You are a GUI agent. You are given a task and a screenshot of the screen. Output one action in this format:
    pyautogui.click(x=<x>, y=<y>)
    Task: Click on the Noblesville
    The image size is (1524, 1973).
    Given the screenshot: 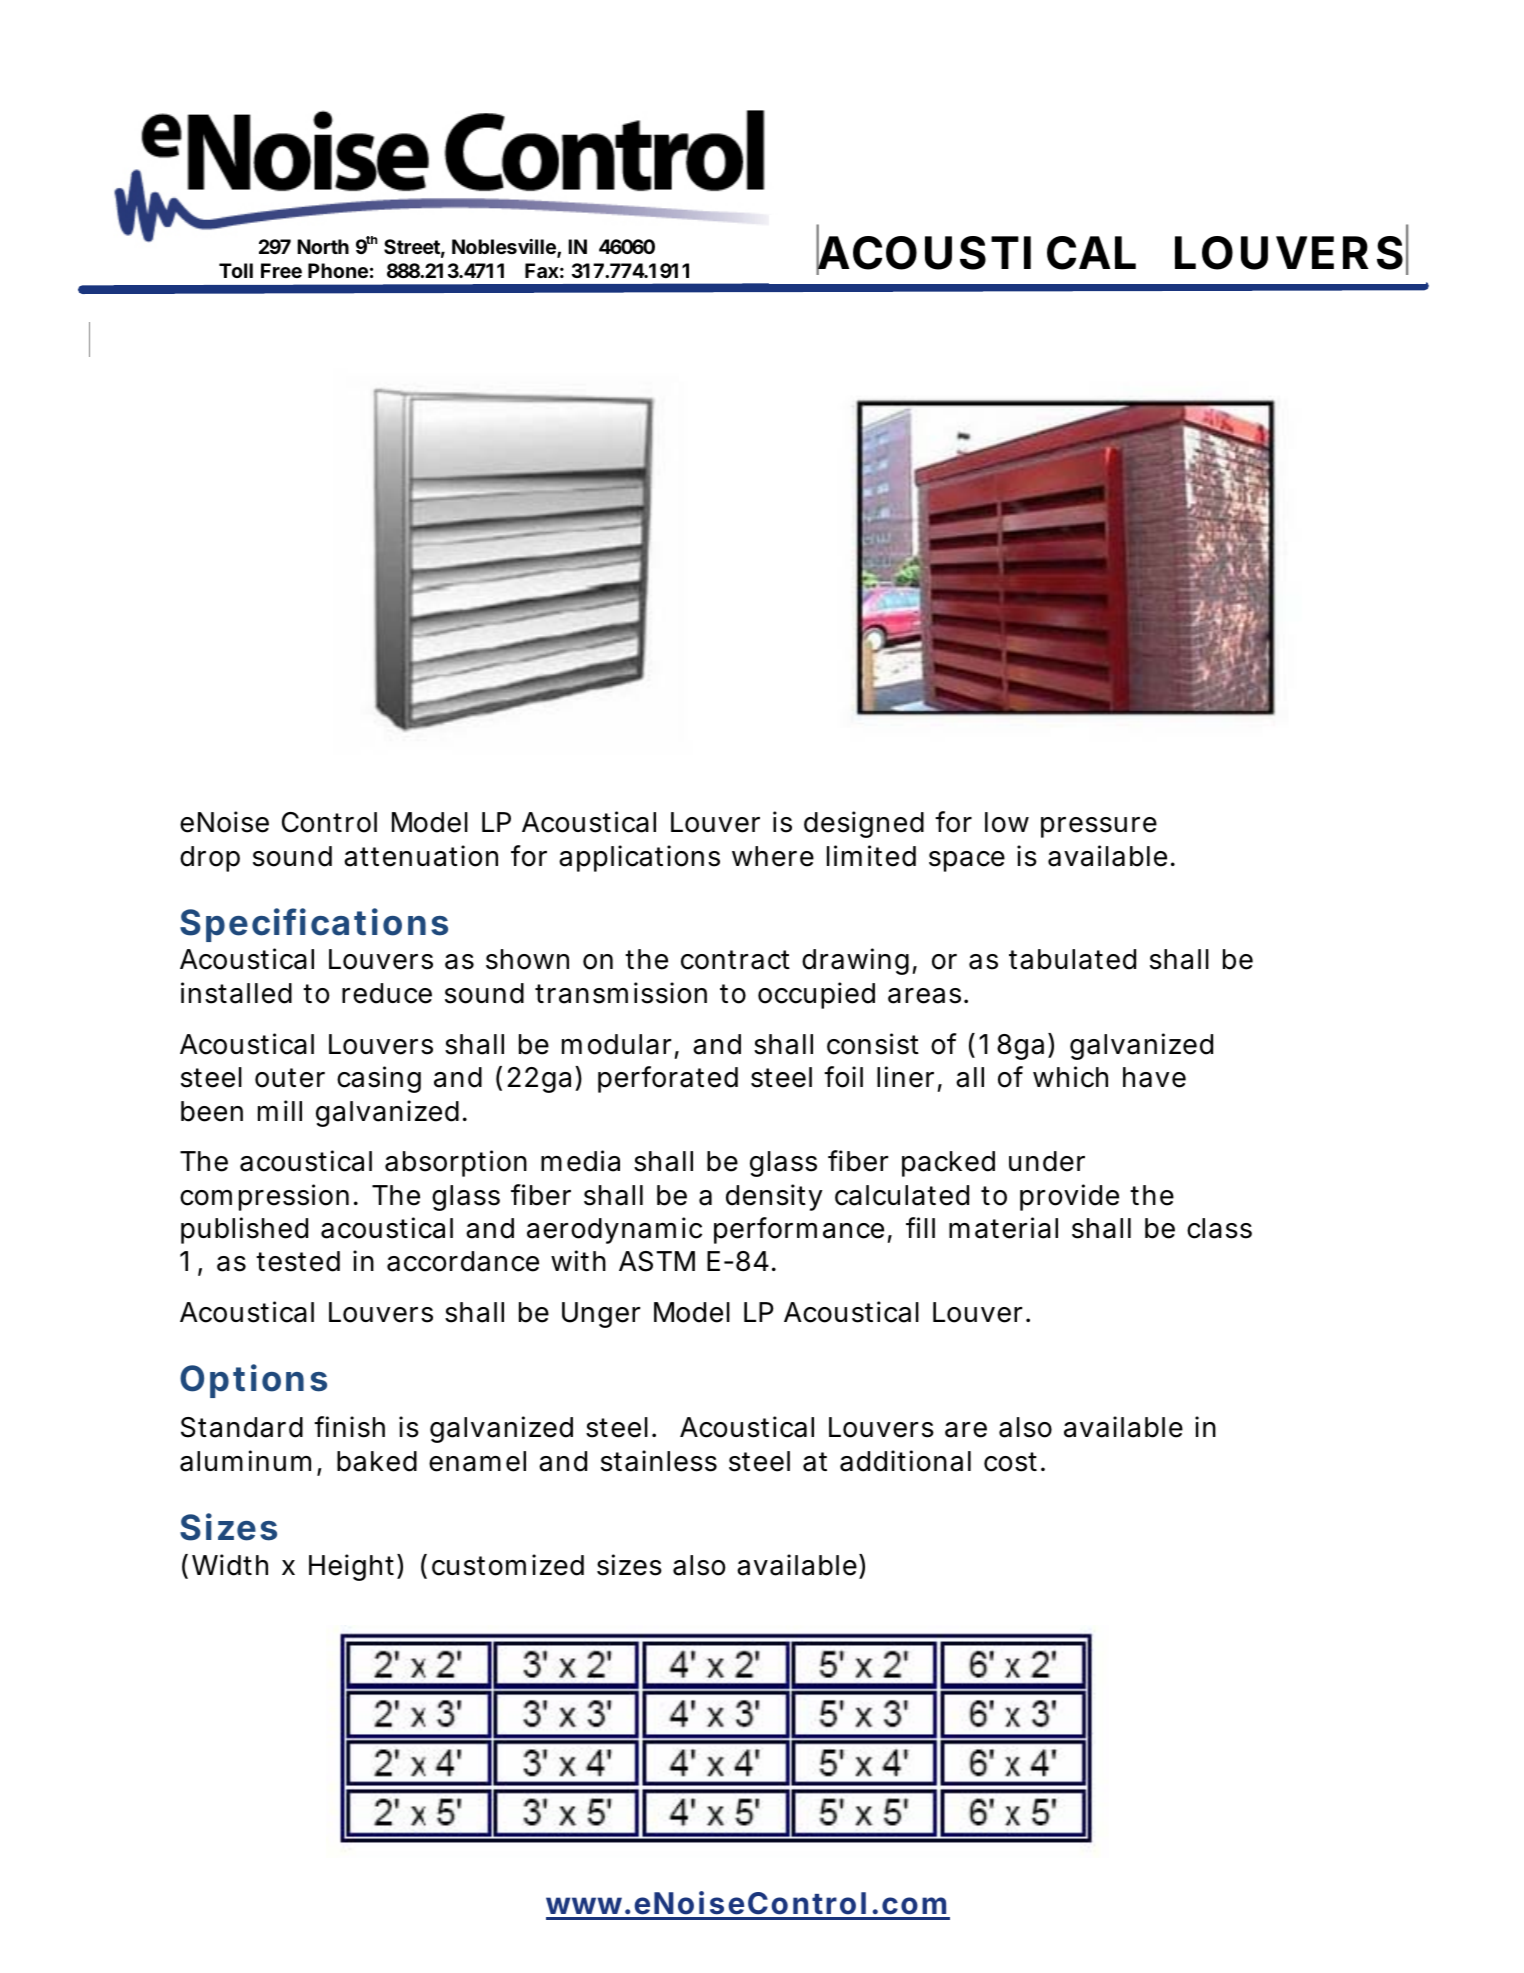 What is the action you would take?
    pyautogui.click(x=505, y=248)
